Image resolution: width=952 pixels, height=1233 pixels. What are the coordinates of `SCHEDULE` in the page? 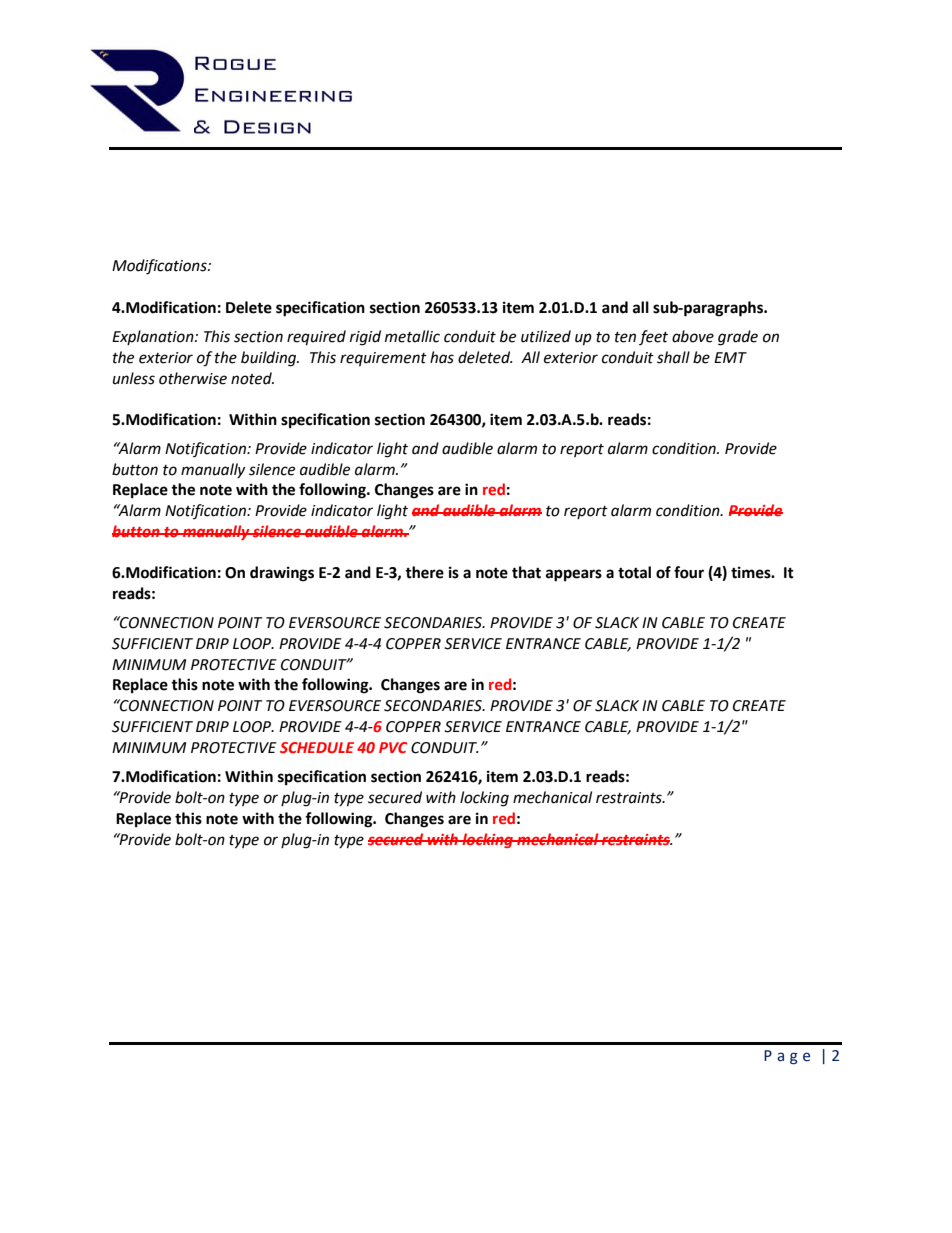 It's located at (317, 747).
